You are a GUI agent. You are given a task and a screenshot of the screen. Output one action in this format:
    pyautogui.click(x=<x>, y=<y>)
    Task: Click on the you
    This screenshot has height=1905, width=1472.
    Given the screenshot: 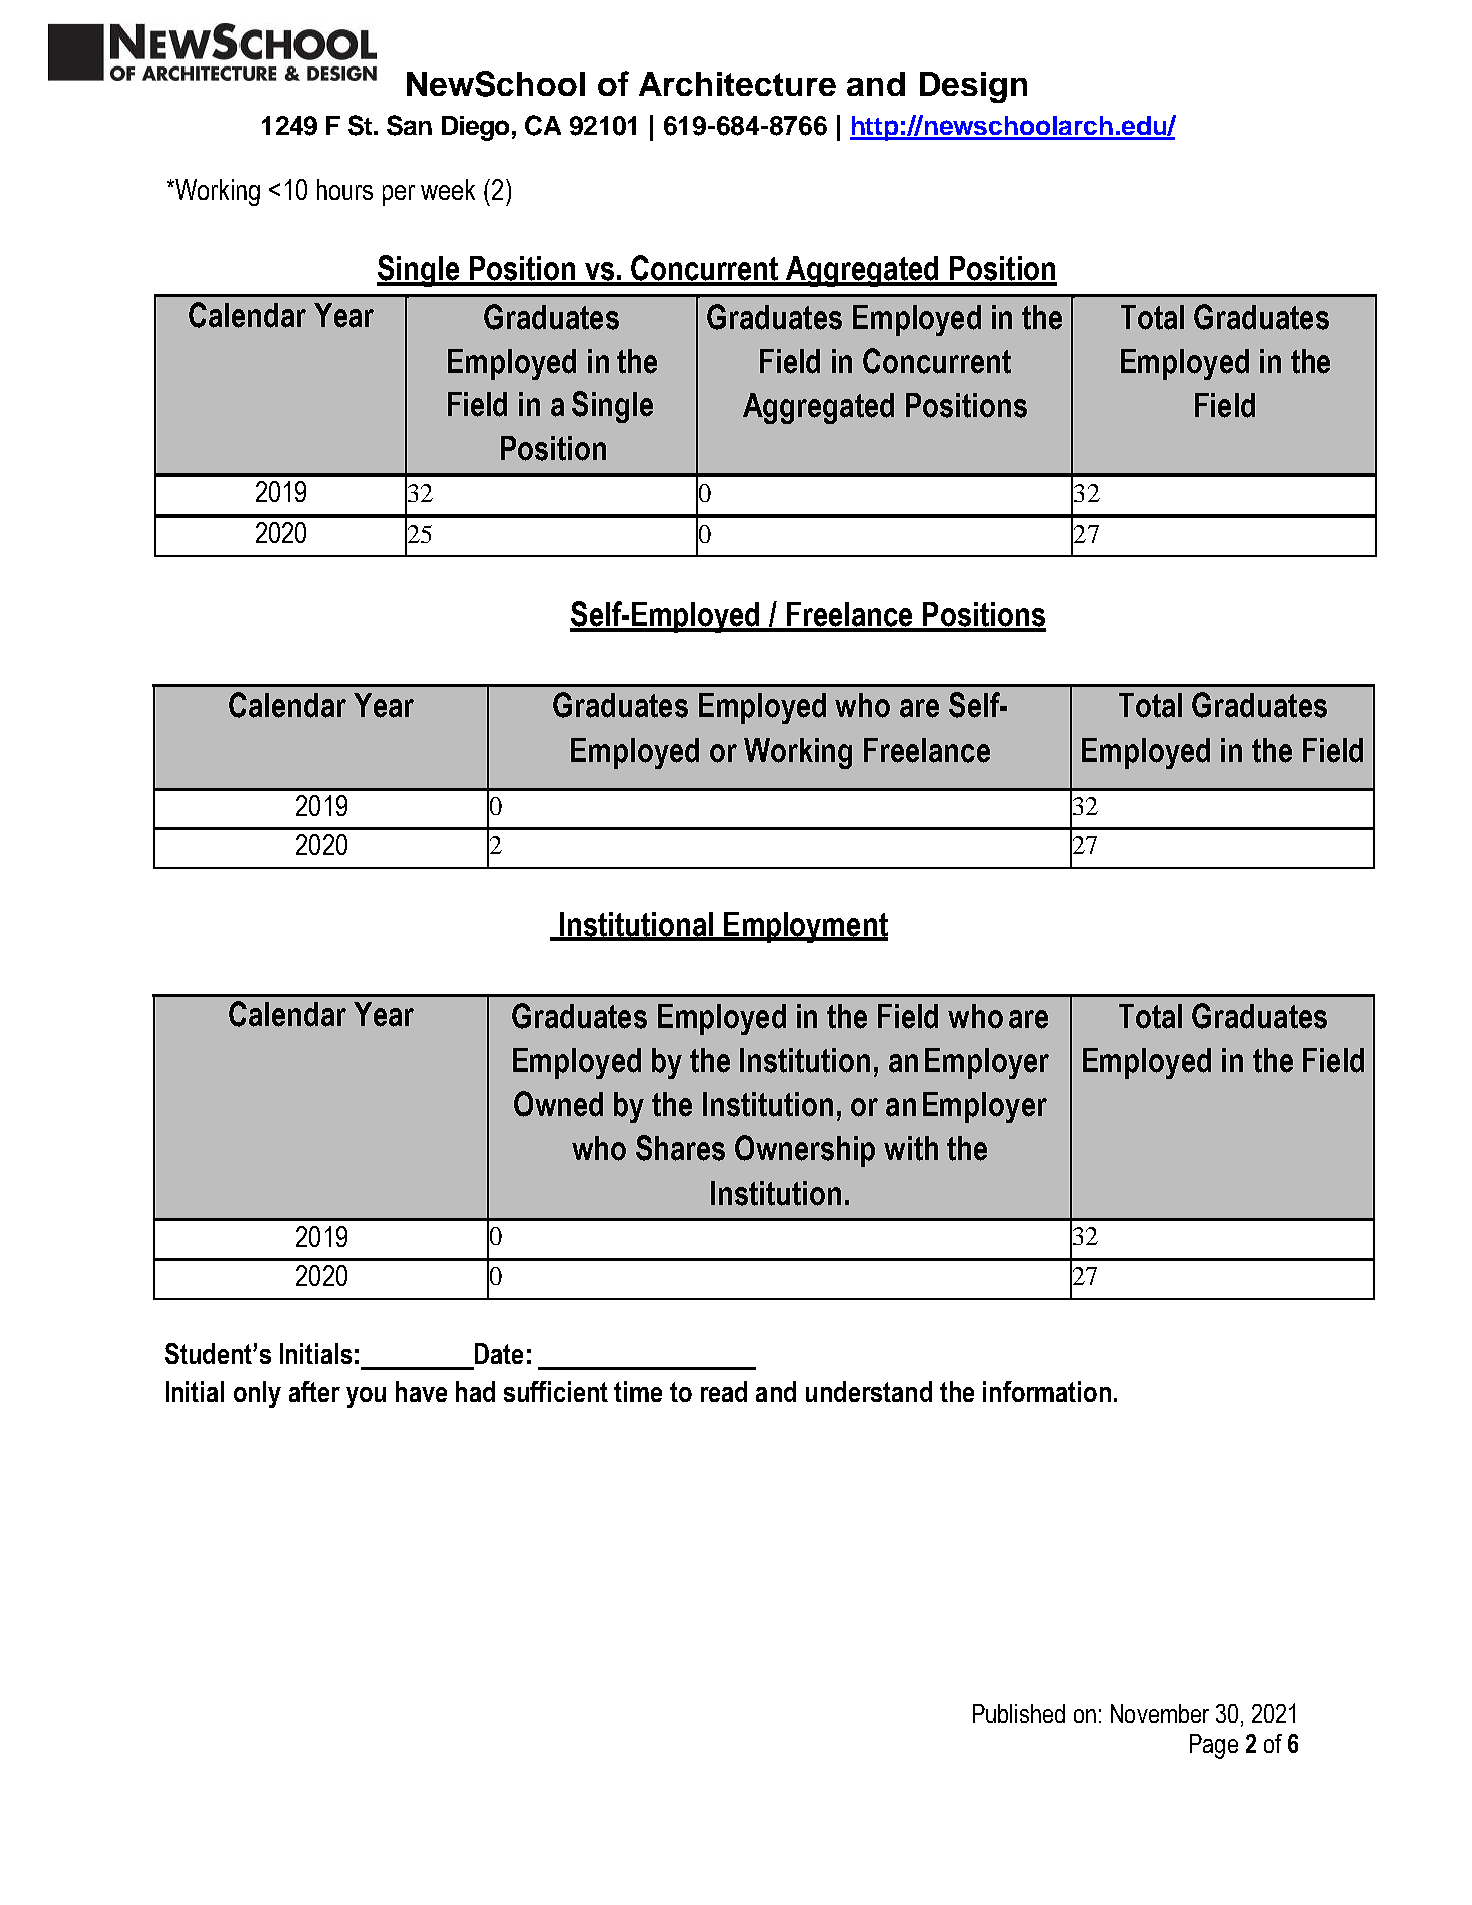 What is the action you would take?
    pyautogui.click(x=366, y=1397)
